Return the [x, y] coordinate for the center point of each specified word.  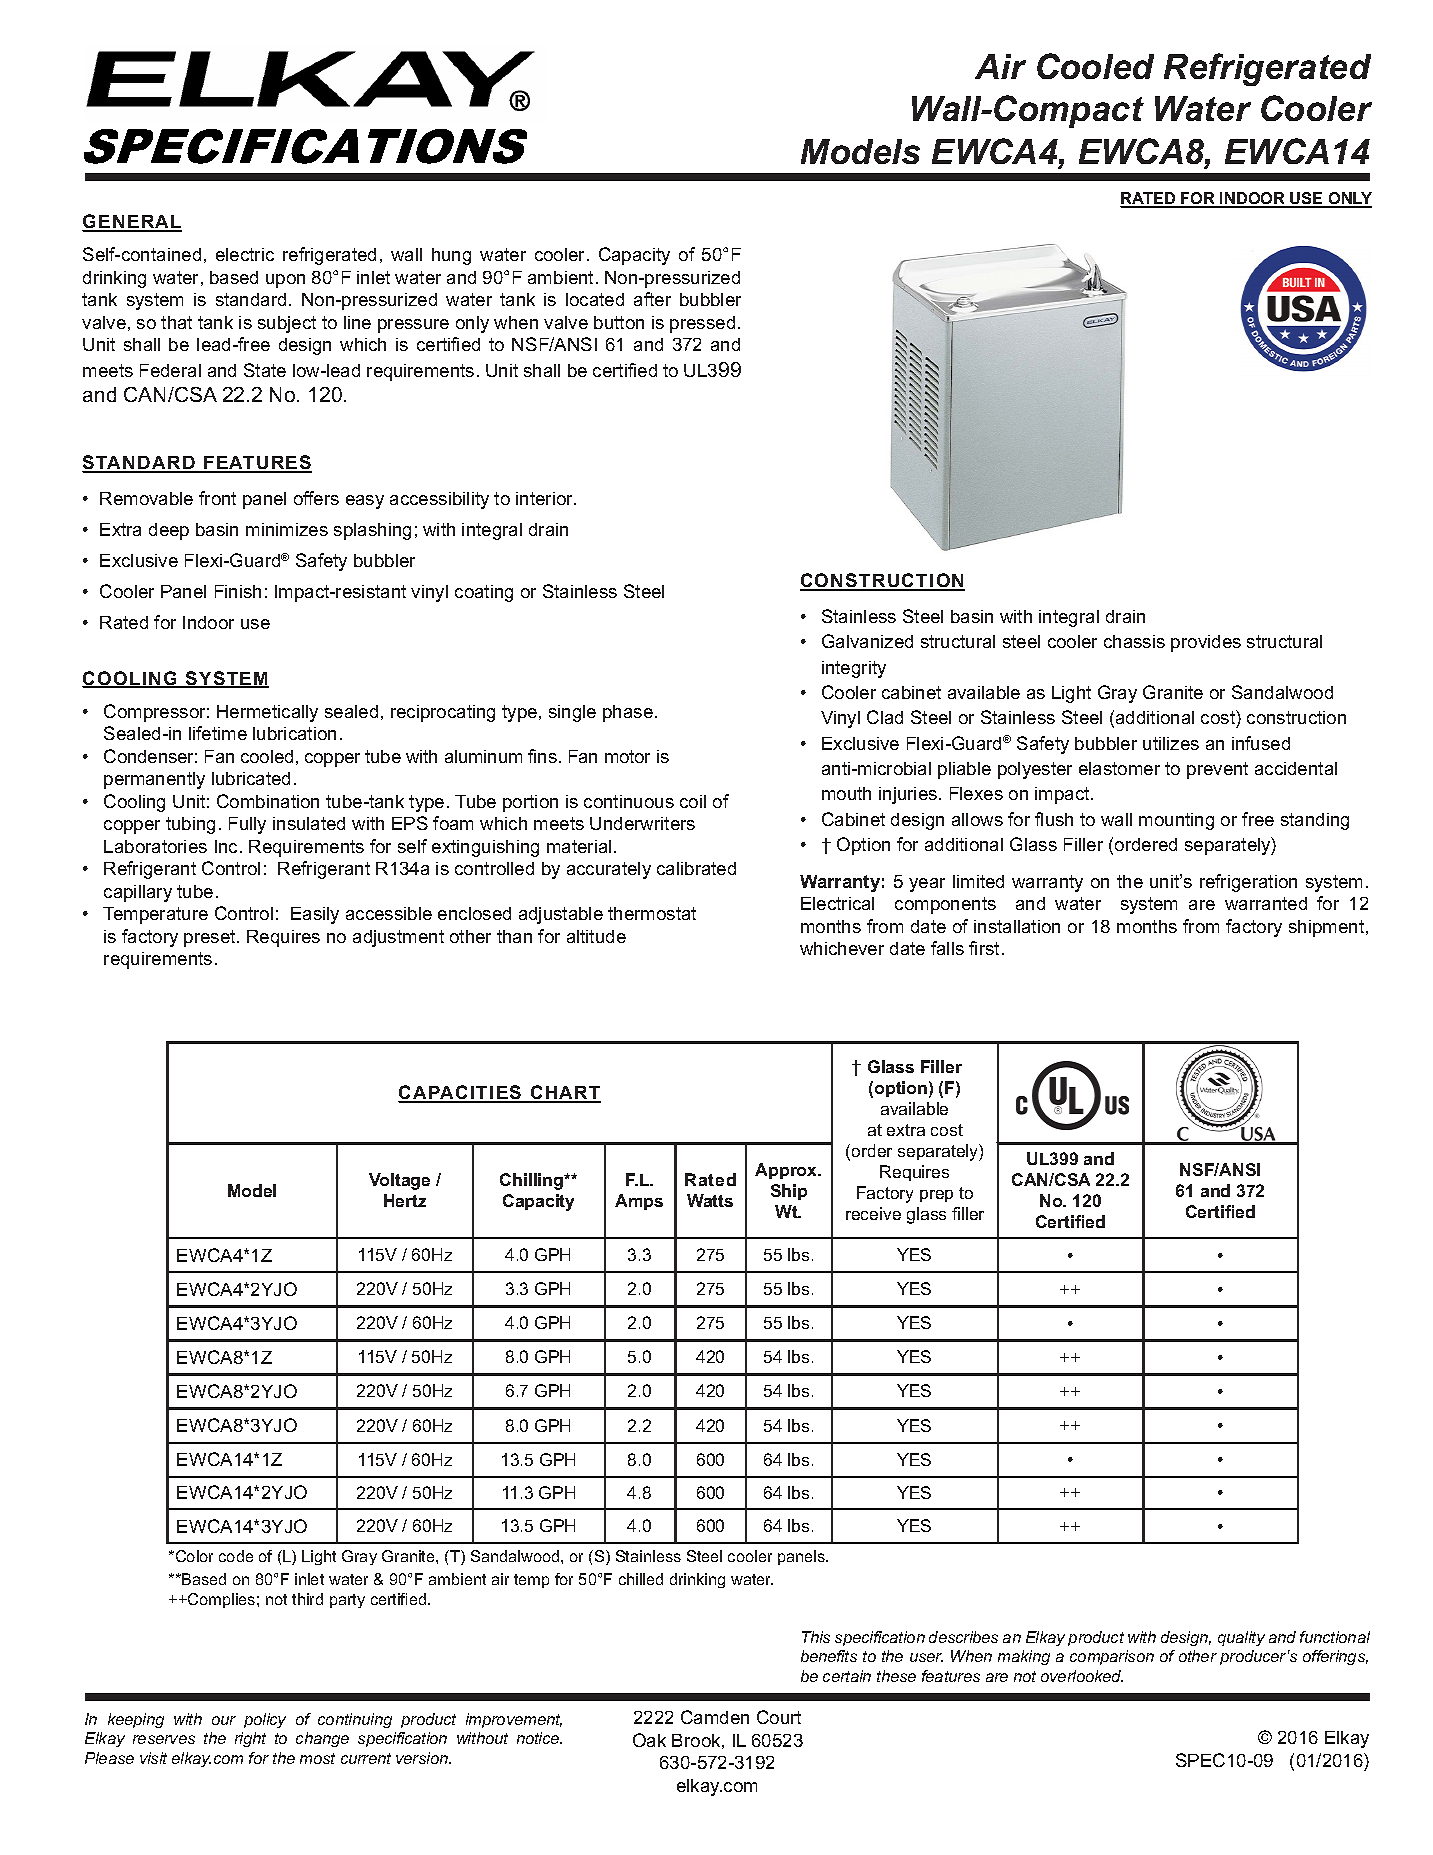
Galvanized [867, 641]
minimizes [287, 529]
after [652, 299]
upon [285, 281]
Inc [226, 846]
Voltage [399, 1181]
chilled [641, 1579]
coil [693, 801]
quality [1241, 1638]
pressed [702, 324]
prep [936, 1196]
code [236, 1556]
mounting [1176, 821]
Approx [787, 1171]
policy [265, 1720]
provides [1206, 643]
